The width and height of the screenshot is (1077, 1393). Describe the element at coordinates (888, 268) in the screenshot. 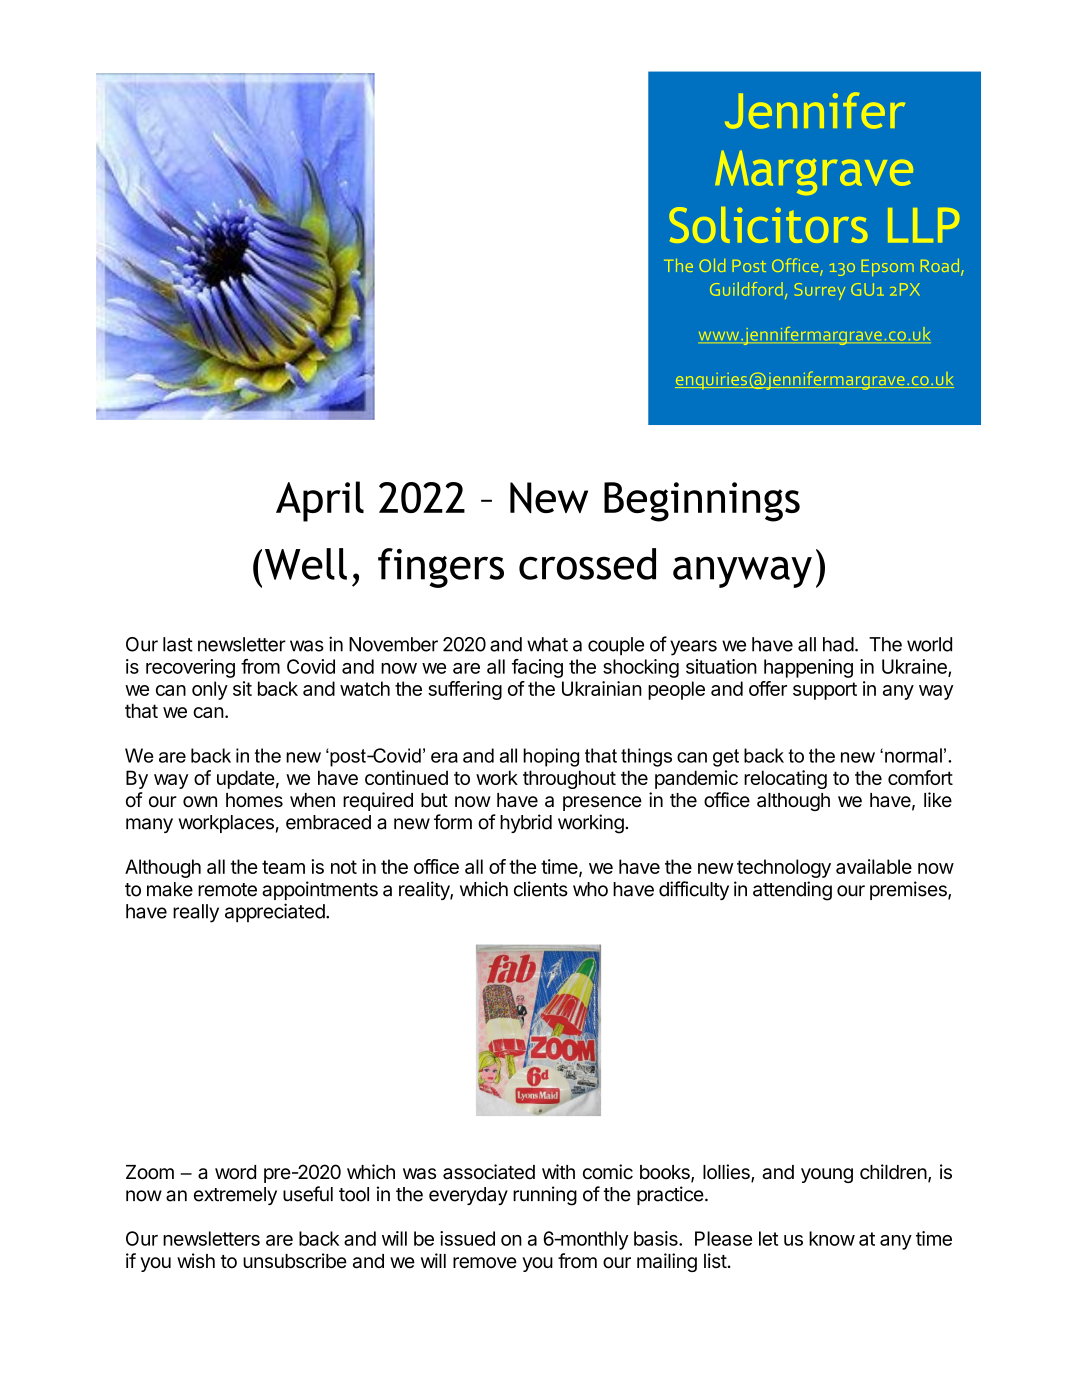

I see `Epsom` at that location.
